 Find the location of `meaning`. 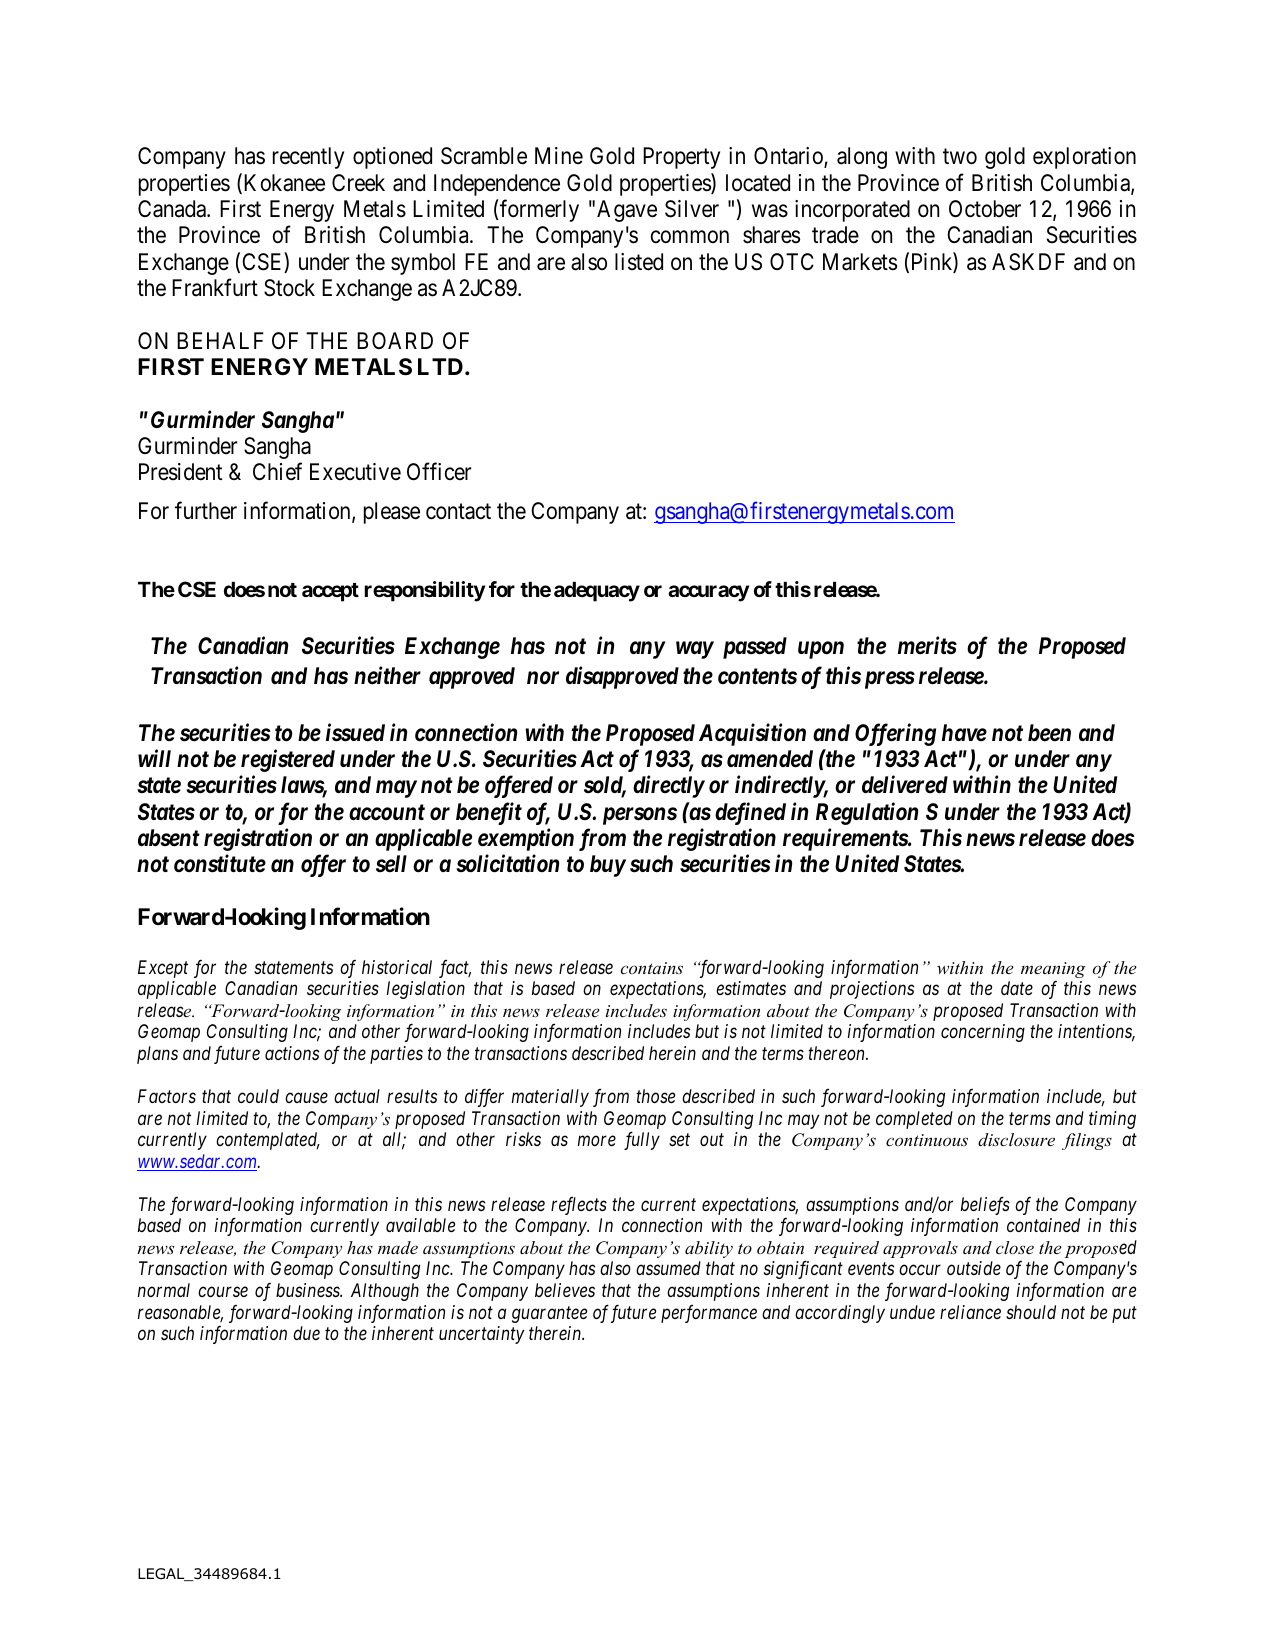

meaning is located at coordinates (1053, 970).
